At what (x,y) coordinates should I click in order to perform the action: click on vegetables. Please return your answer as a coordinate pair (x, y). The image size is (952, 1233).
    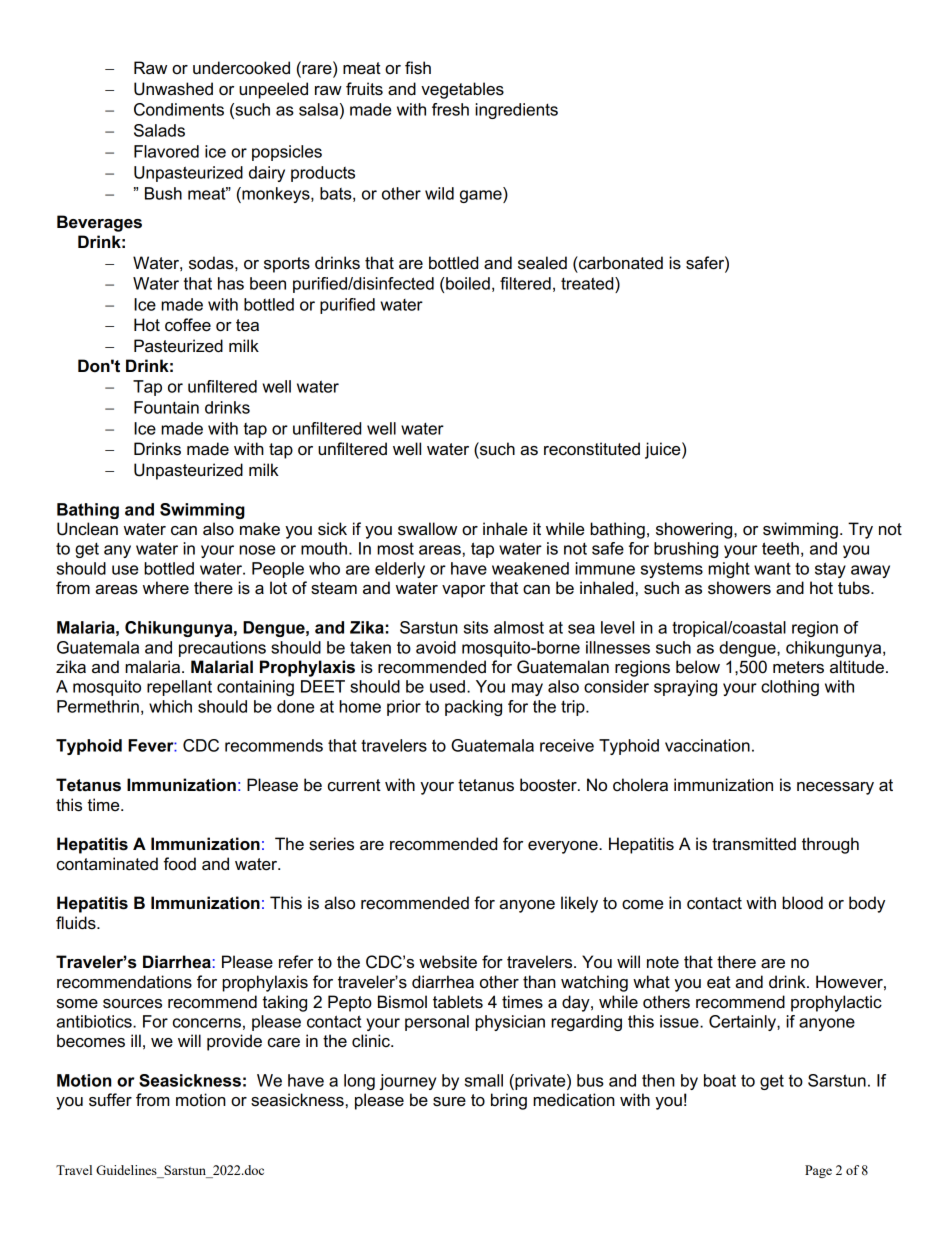
    Looking at the image, I should click on (462, 90).
